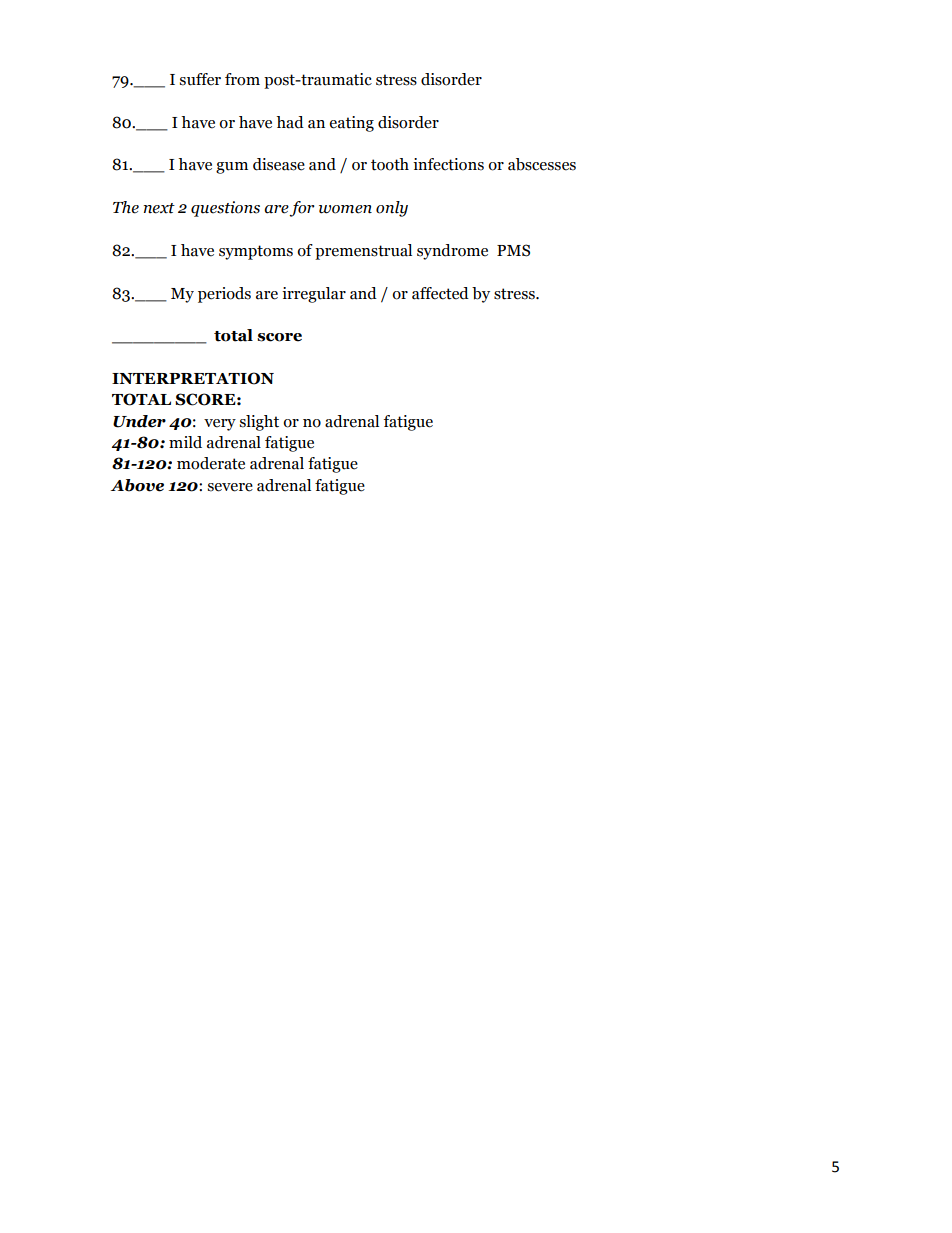 Image resolution: width=952 pixels, height=1233 pixels. Describe the element at coordinates (211, 463) in the page. I see `moderate` at that location.
